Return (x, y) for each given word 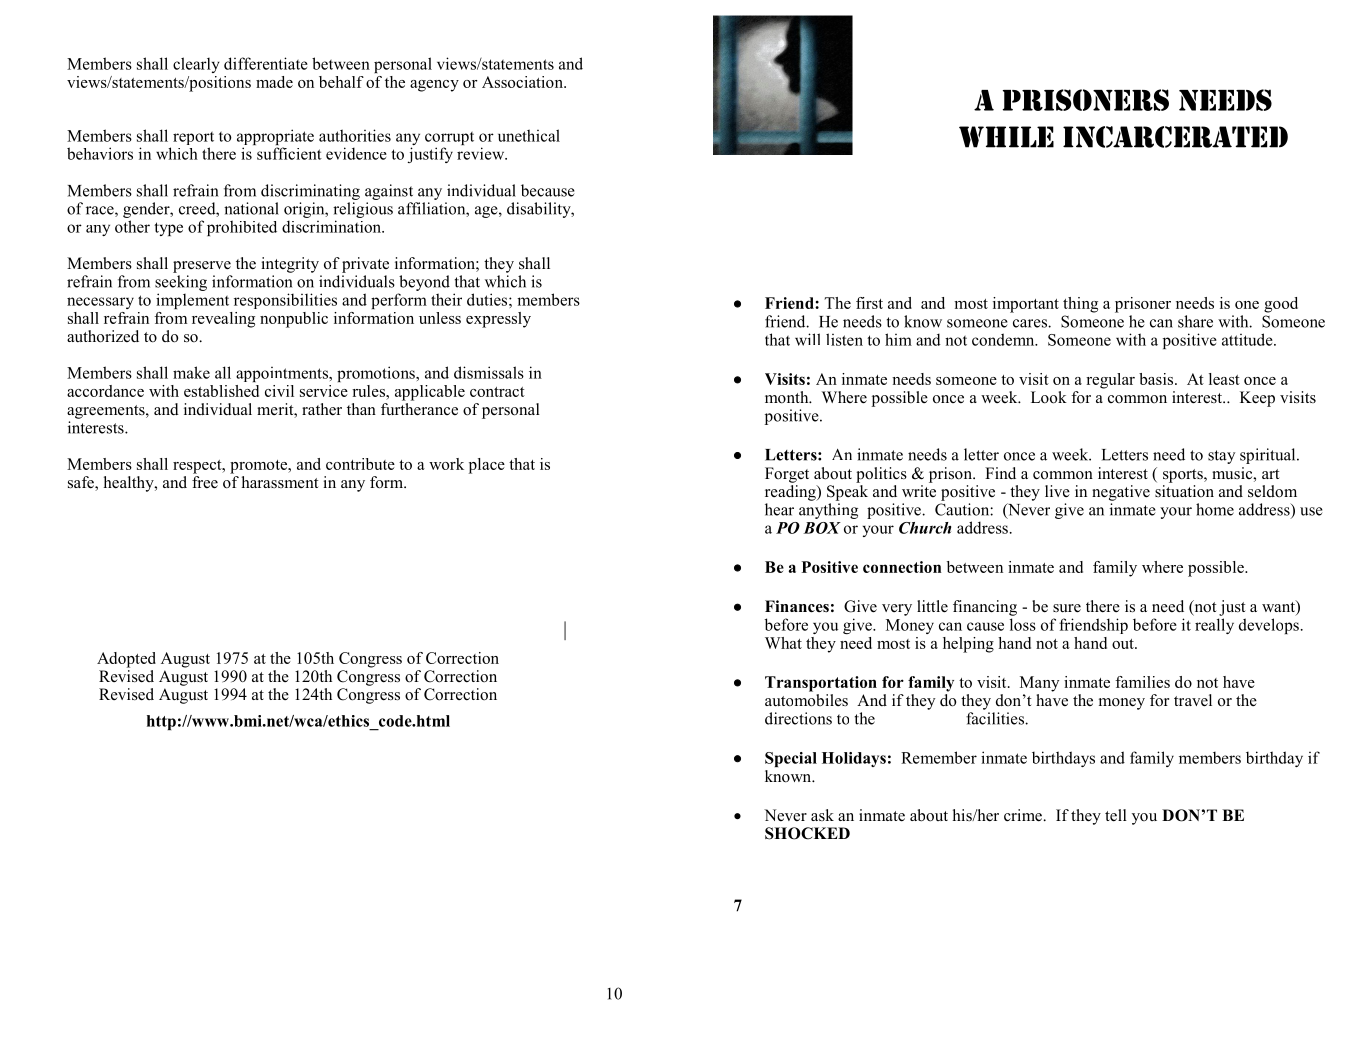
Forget (787, 475)
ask (822, 815)
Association (523, 82)
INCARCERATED (1175, 137)
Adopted (126, 660)
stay (1221, 457)
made (274, 82)
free (205, 481)
